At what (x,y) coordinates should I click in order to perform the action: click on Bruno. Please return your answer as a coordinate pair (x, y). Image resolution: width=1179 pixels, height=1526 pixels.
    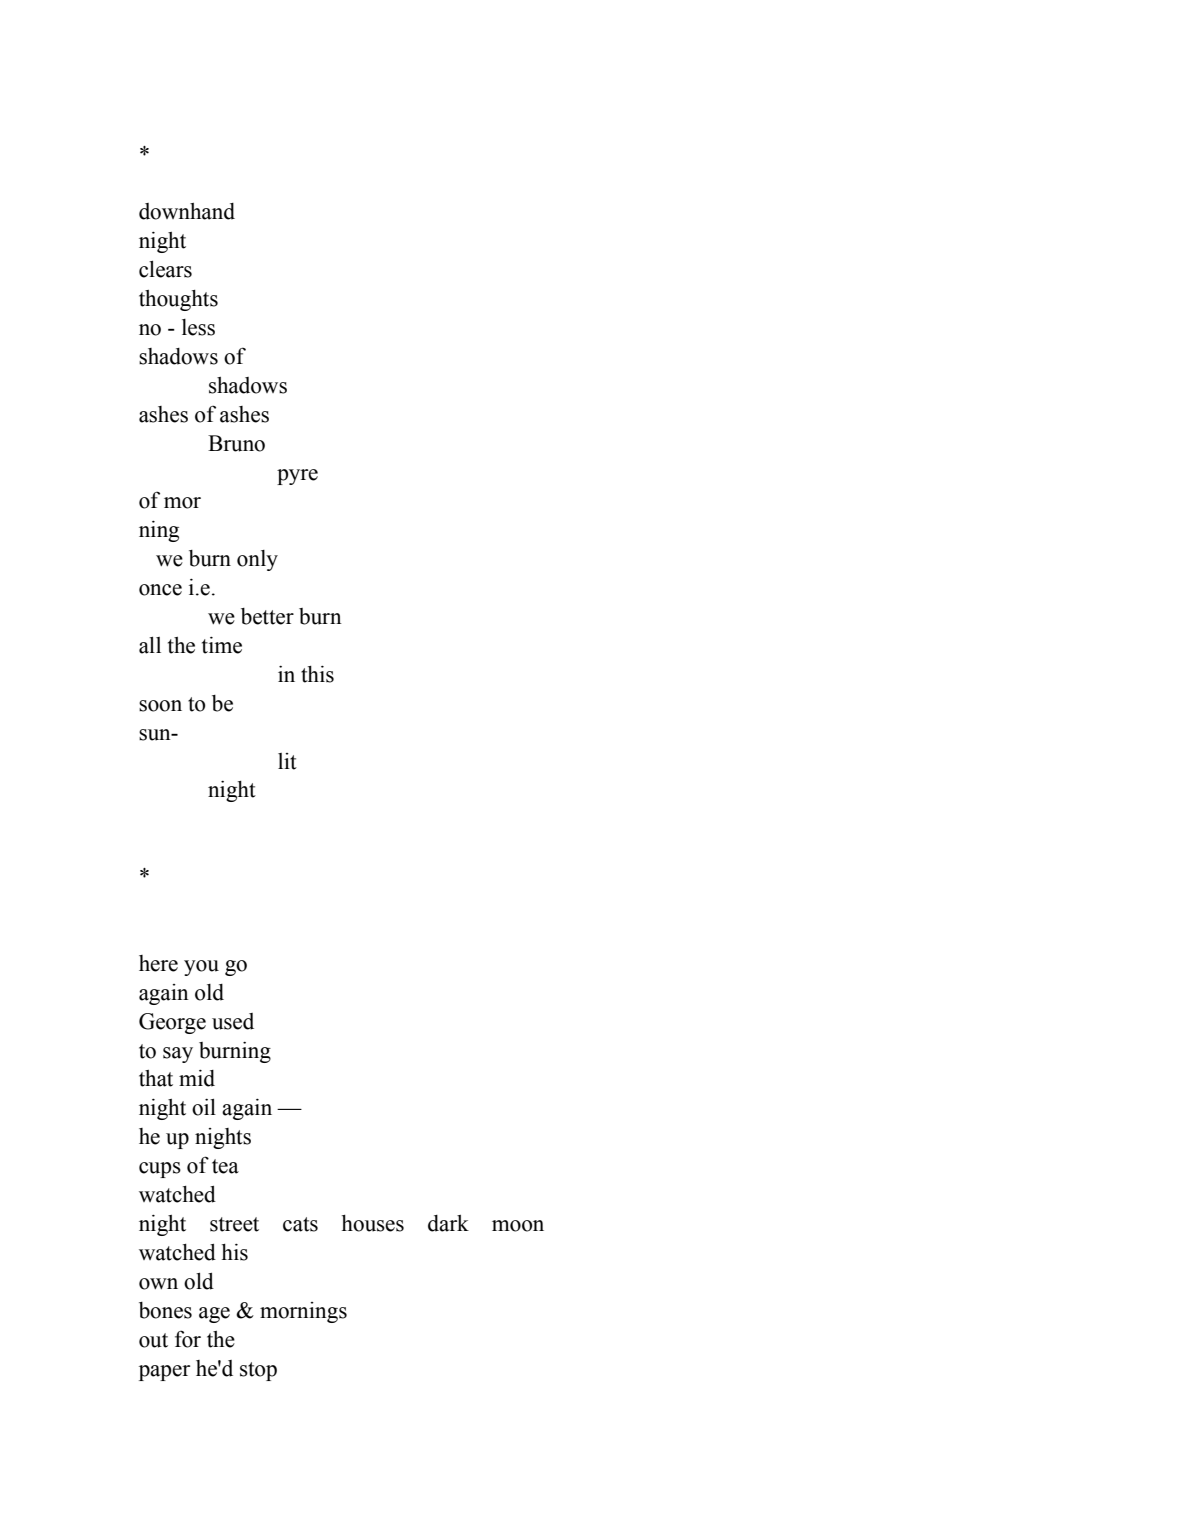
    Looking at the image, I should click on (236, 443).
